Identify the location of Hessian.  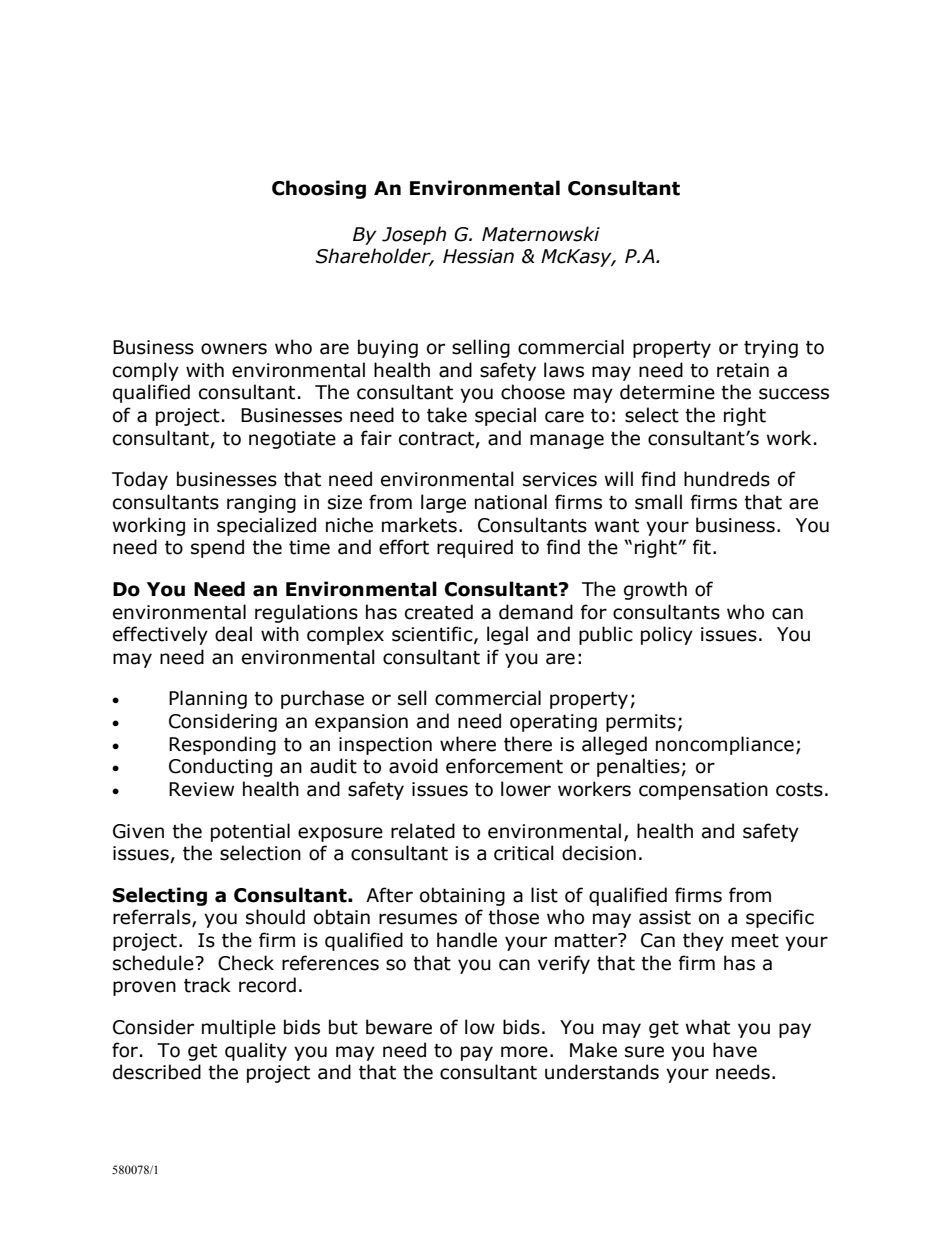
(478, 256).
